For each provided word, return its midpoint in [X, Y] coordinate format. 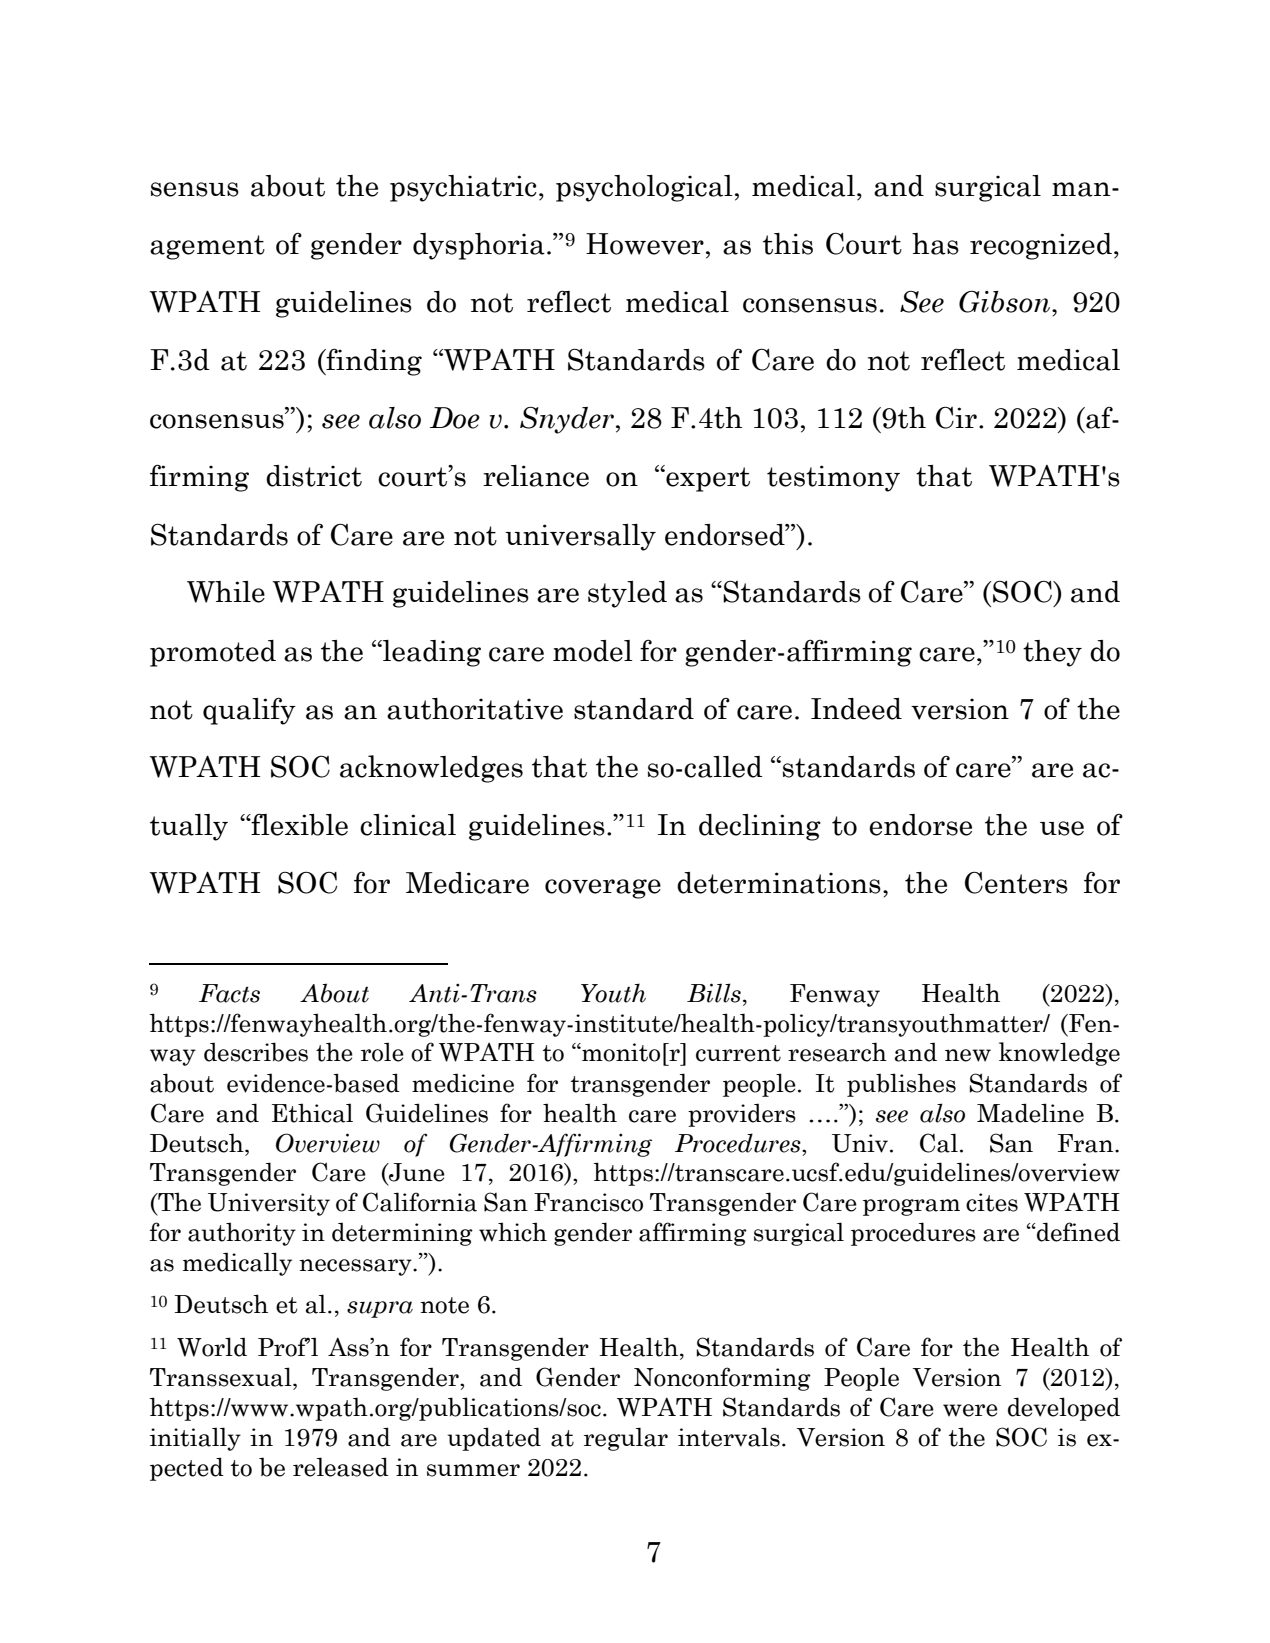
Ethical [312, 1113]
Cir [956, 417]
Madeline [1030, 1113]
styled [627, 594]
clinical [408, 825]
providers [742, 1115]
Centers [1016, 882]
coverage [603, 889]
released [341, 1467]
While [226, 592]
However [645, 244]
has [935, 244]
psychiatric [463, 188]
